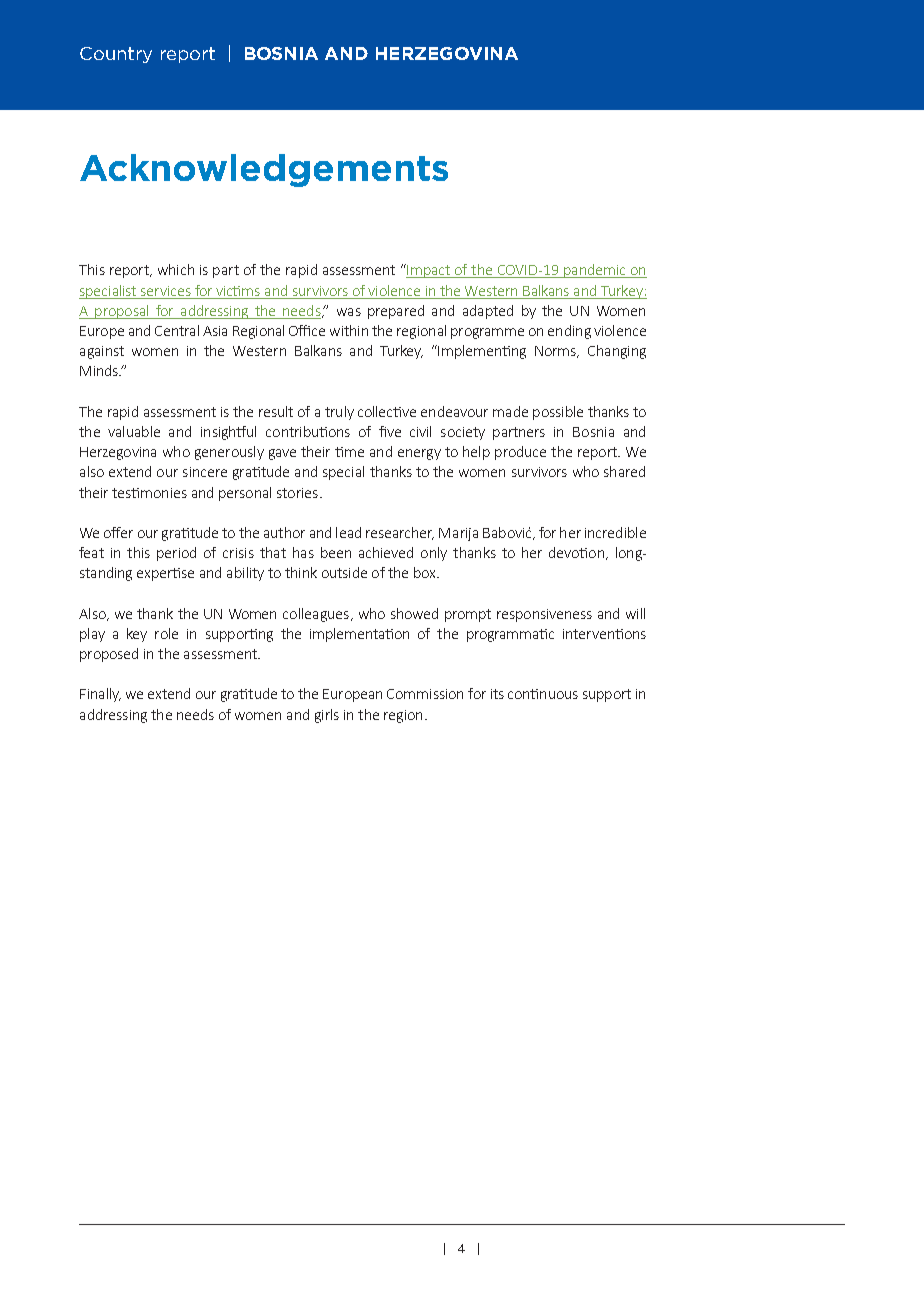 The height and width of the page is (1308, 924). Describe the element at coordinates (116, 55) in the page. I see `Country` at that location.
